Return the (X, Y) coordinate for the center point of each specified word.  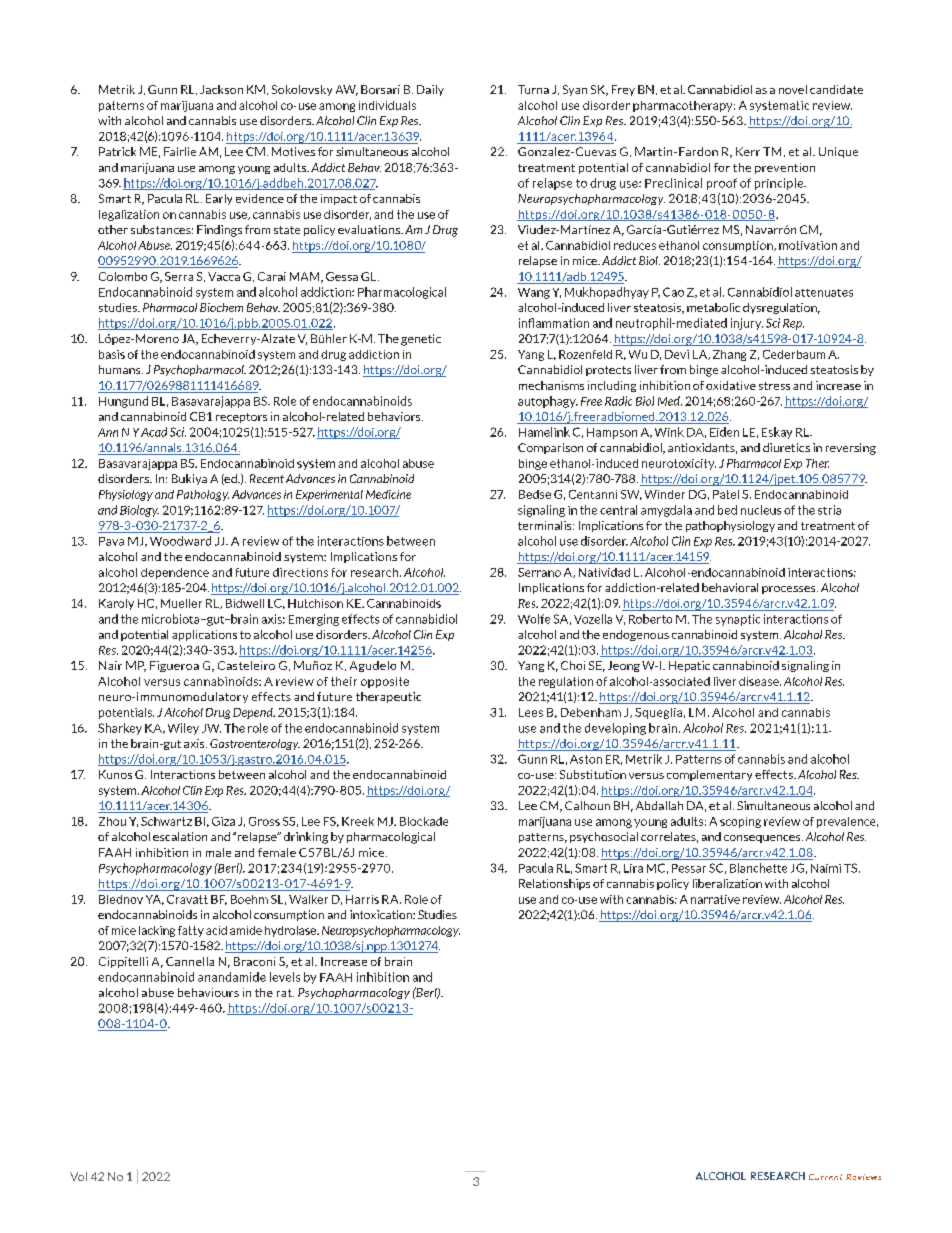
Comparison (550, 448)
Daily (430, 90)
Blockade (424, 821)
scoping (740, 822)
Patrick (117, 151)
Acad (154, 432)
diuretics (786, 447)
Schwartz (166, 821)
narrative (715, 899)
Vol (78, 1176)
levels (285, 977)
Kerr (748, 151)
